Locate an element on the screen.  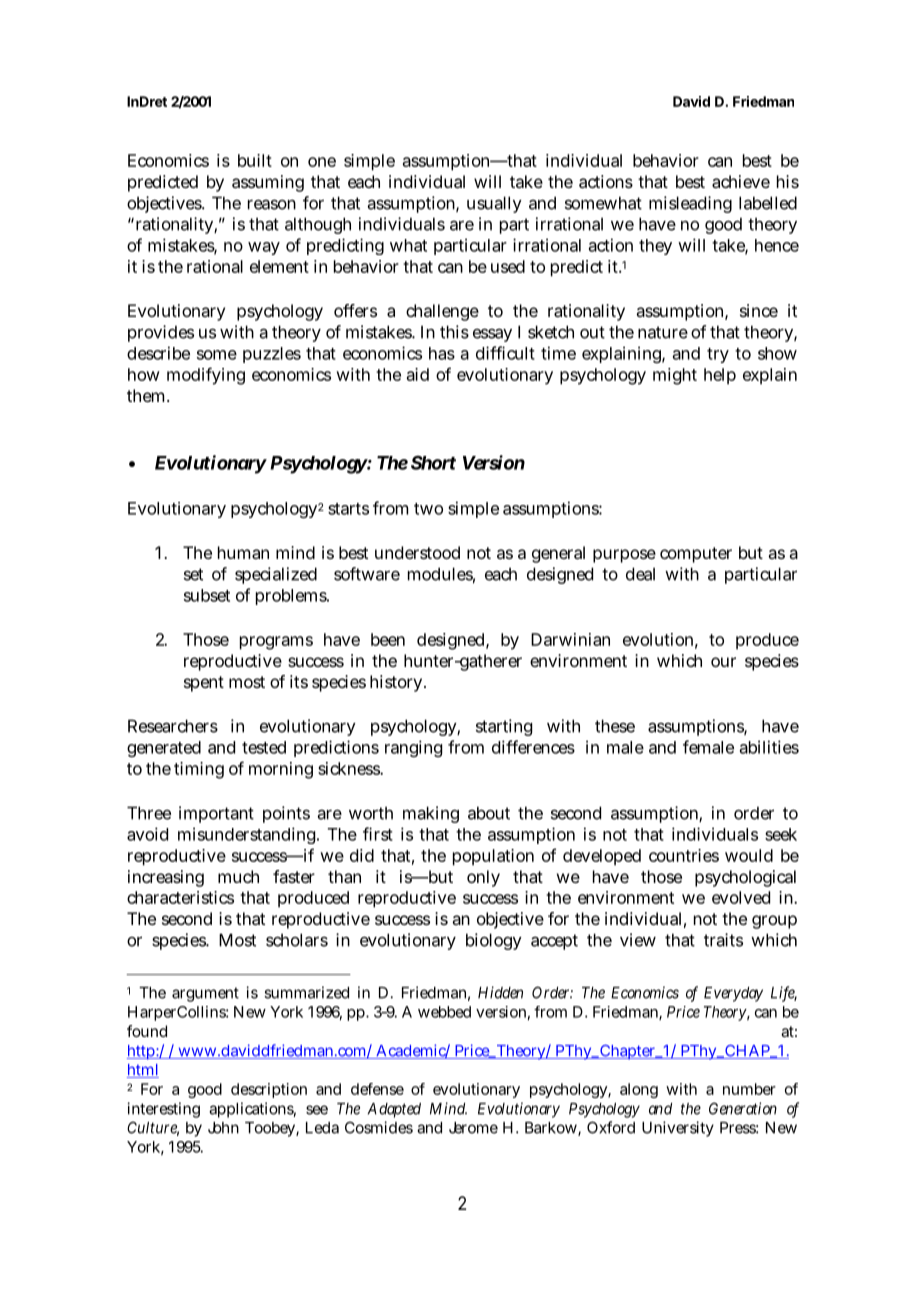
applications is located at coordinates (252, 1110).
